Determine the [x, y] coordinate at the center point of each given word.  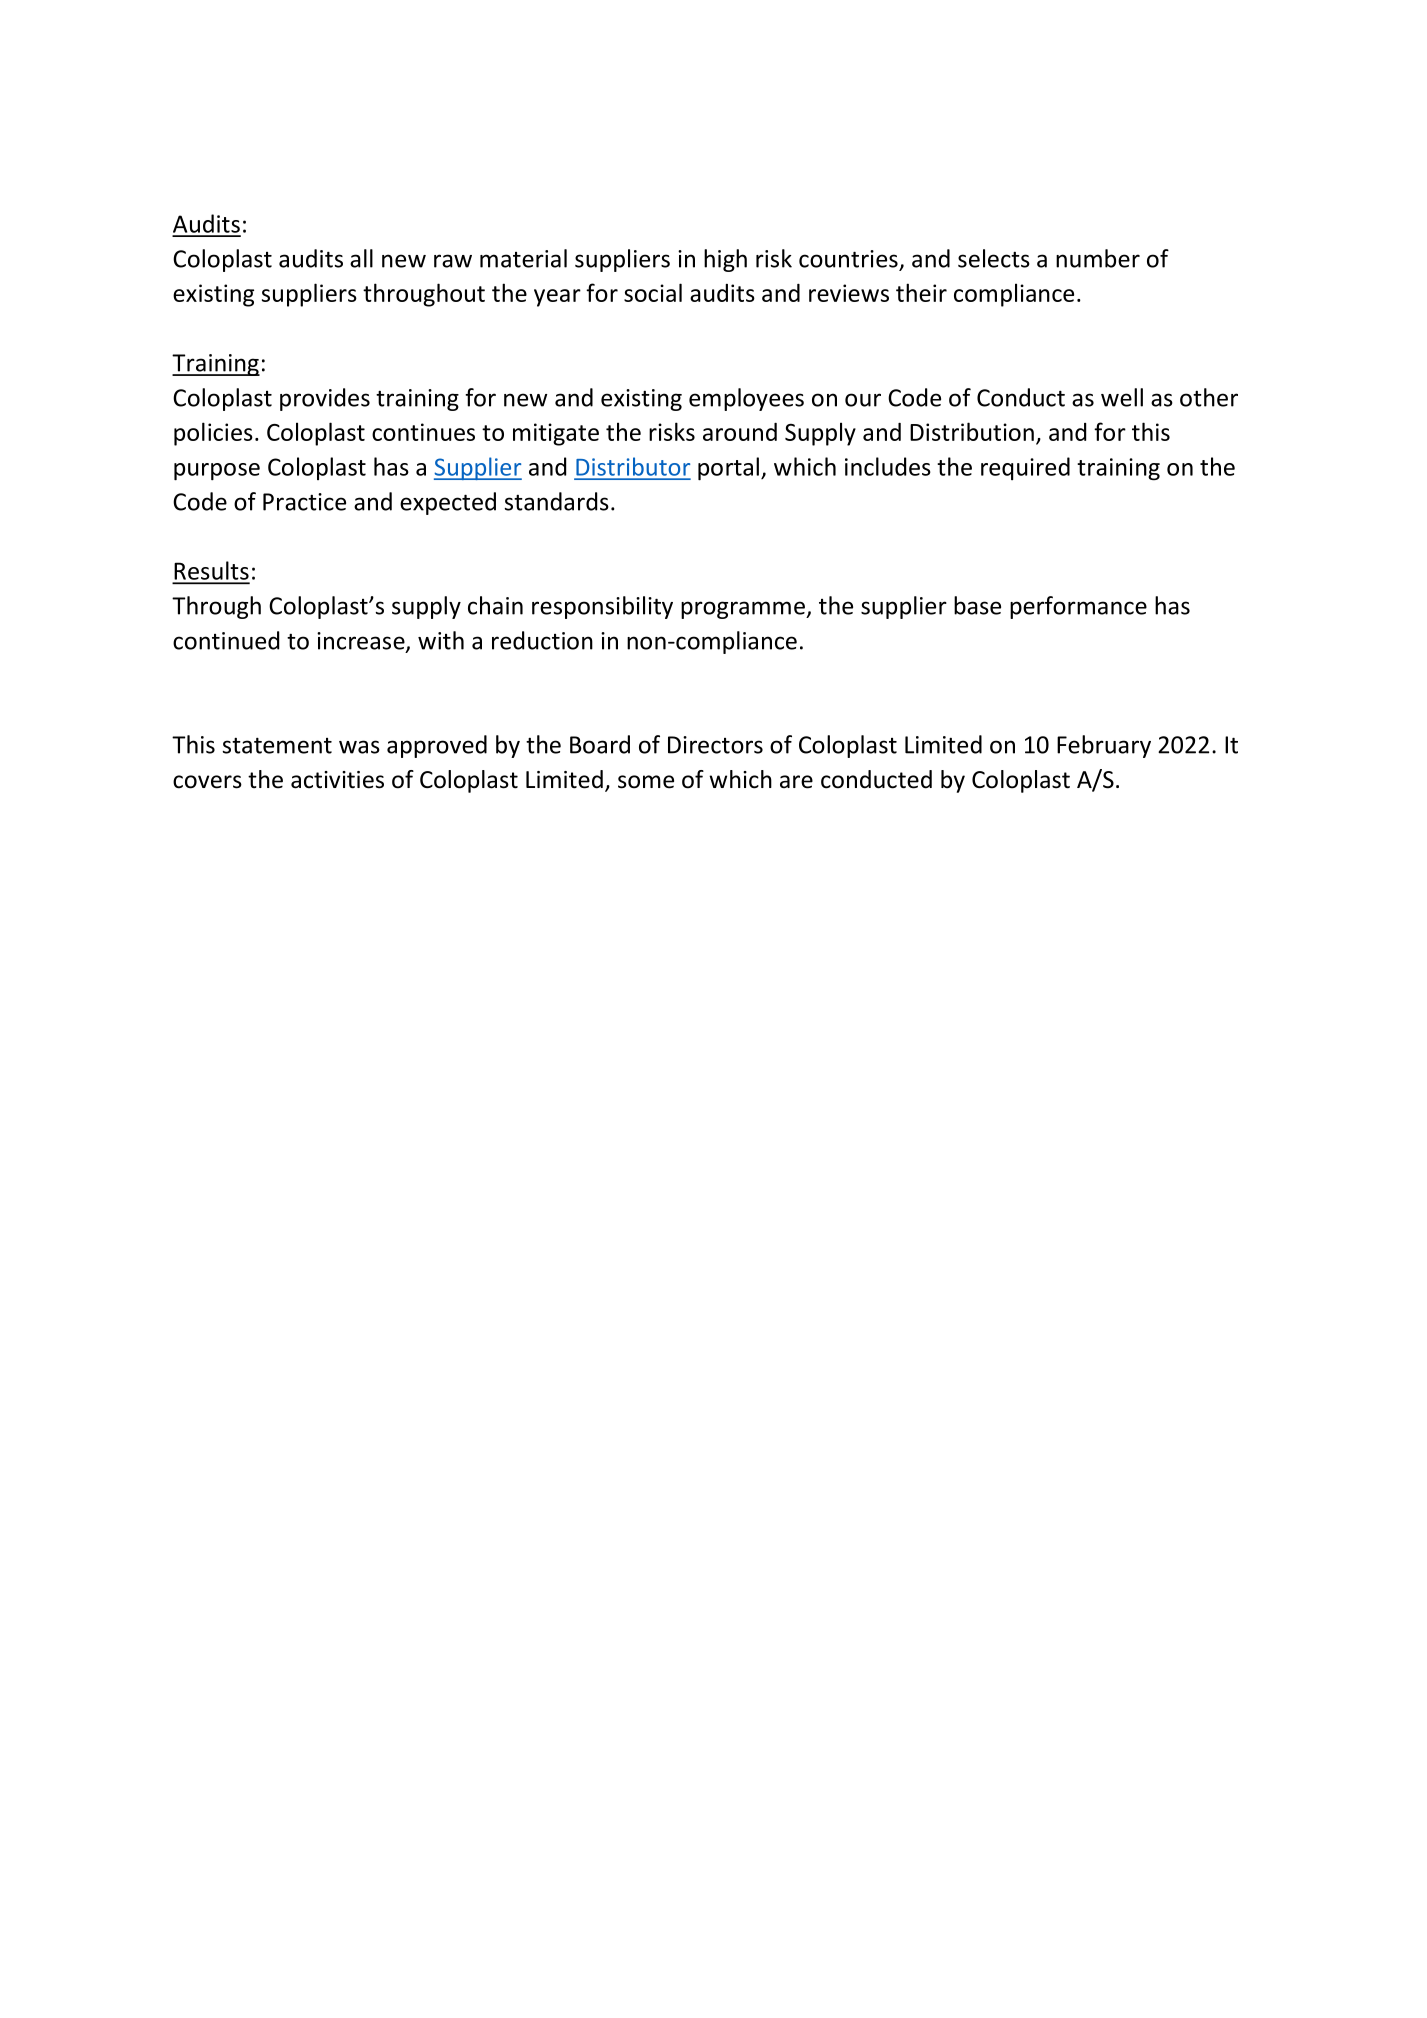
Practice [304, 502]
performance [1078, 607]
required [1025, 468]
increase [362, 642]
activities [337, 780]
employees [746, 399]
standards [557, 501]
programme [744, 610]
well [1122, 397]
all [361, 258]
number [1098, 258]
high [725, 260]
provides [325, 399]
